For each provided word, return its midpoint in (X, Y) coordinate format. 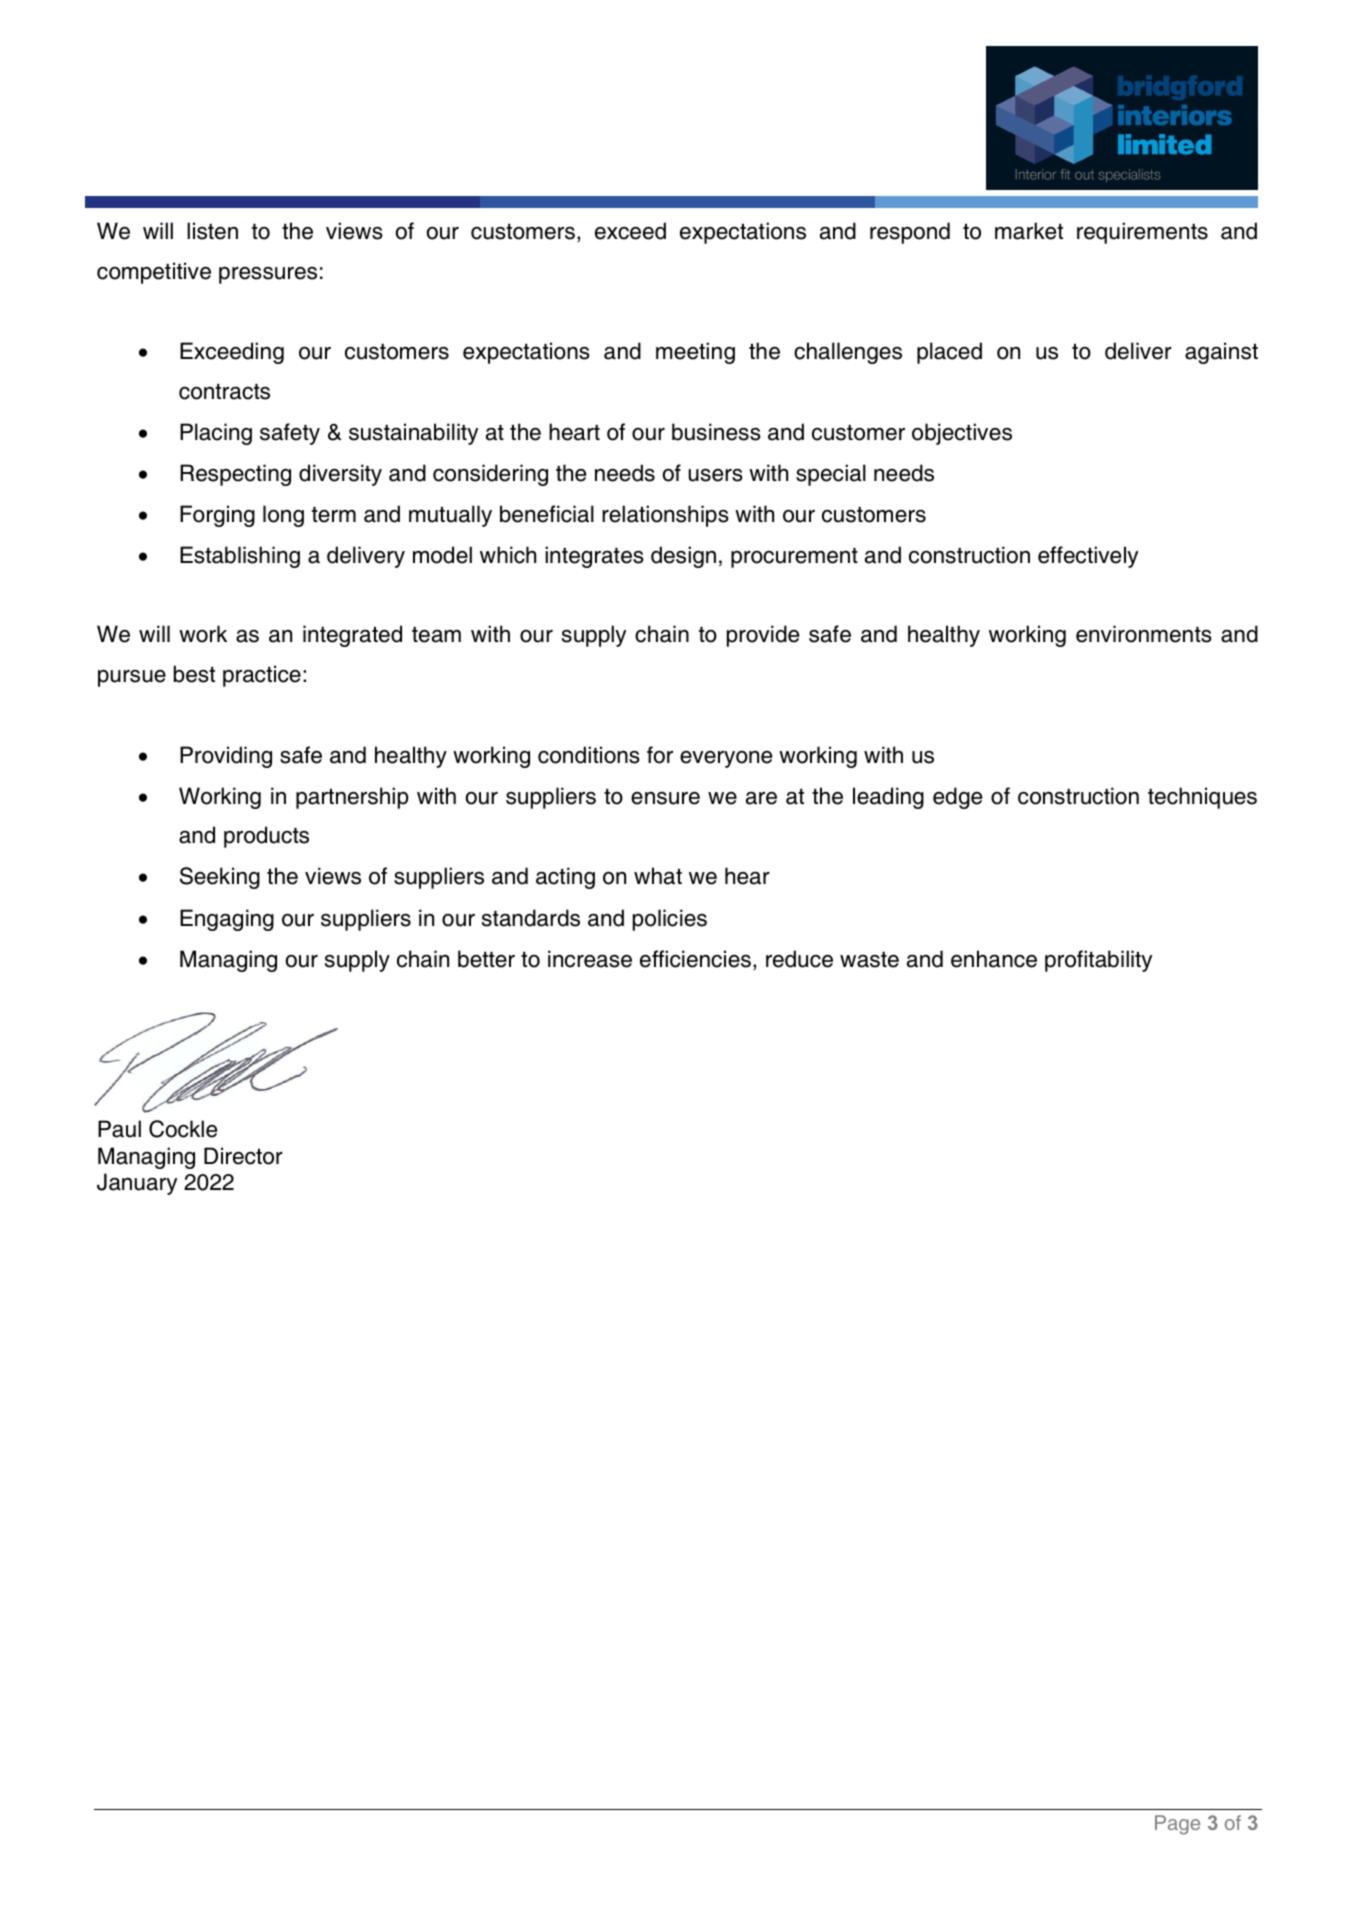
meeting (695, 353)
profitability (1098, 961)
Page (1177, 1825)
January (137, 1184)
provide (763, 636)
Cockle (183, 1129)
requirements (1142, 233)
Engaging (227, 920)
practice (262, 676)
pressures (268, 275)
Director (243, 1156)
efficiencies (695, 959)
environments (1144, 634)
